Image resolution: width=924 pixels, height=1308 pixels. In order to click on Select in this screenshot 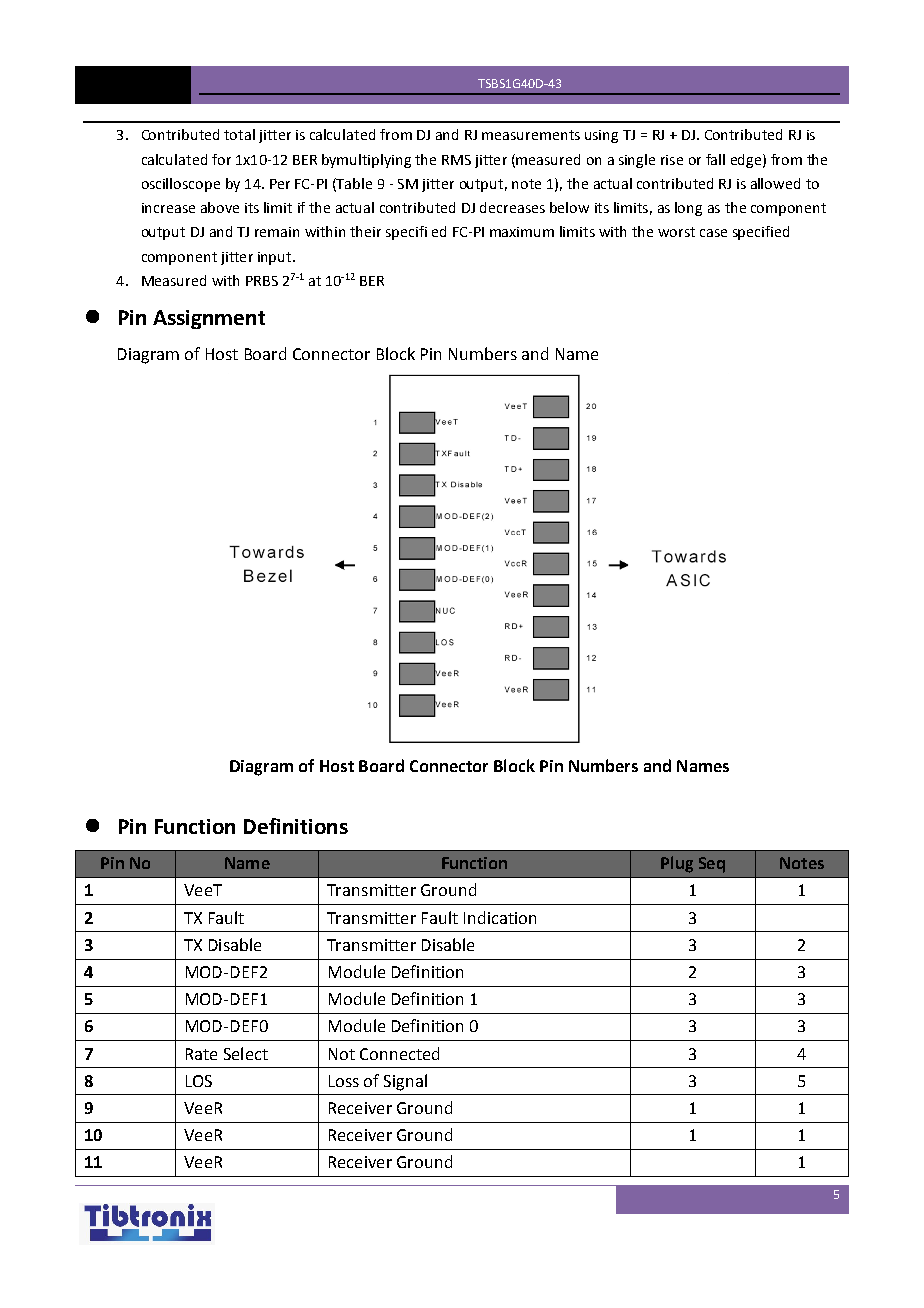, I will do `click(246, 1053)`.
